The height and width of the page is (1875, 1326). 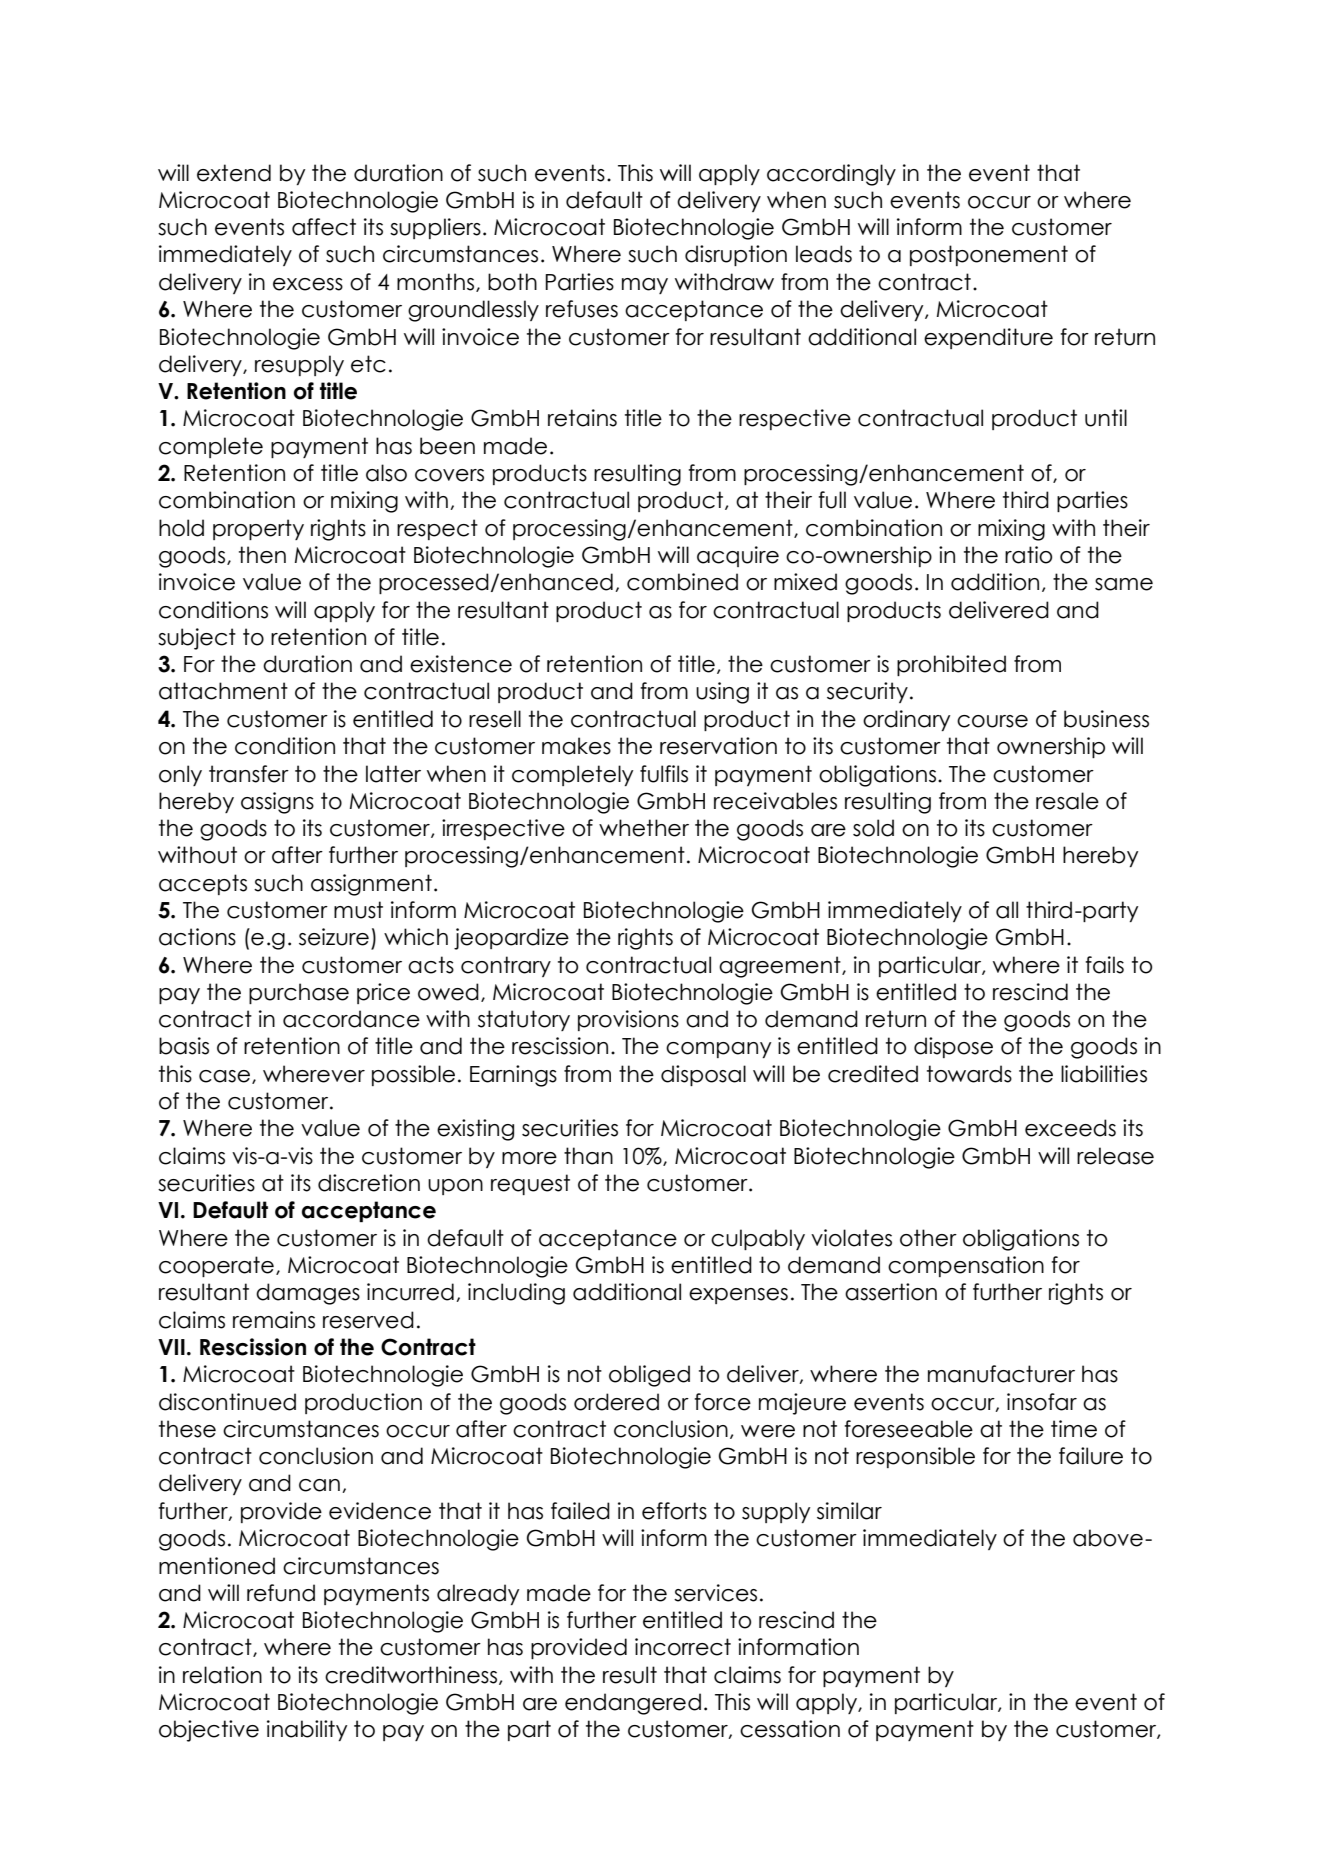 What do you see at coordinates (628, 1020) in the page?
I see `provisions` at bounding box center [628, 1020].
